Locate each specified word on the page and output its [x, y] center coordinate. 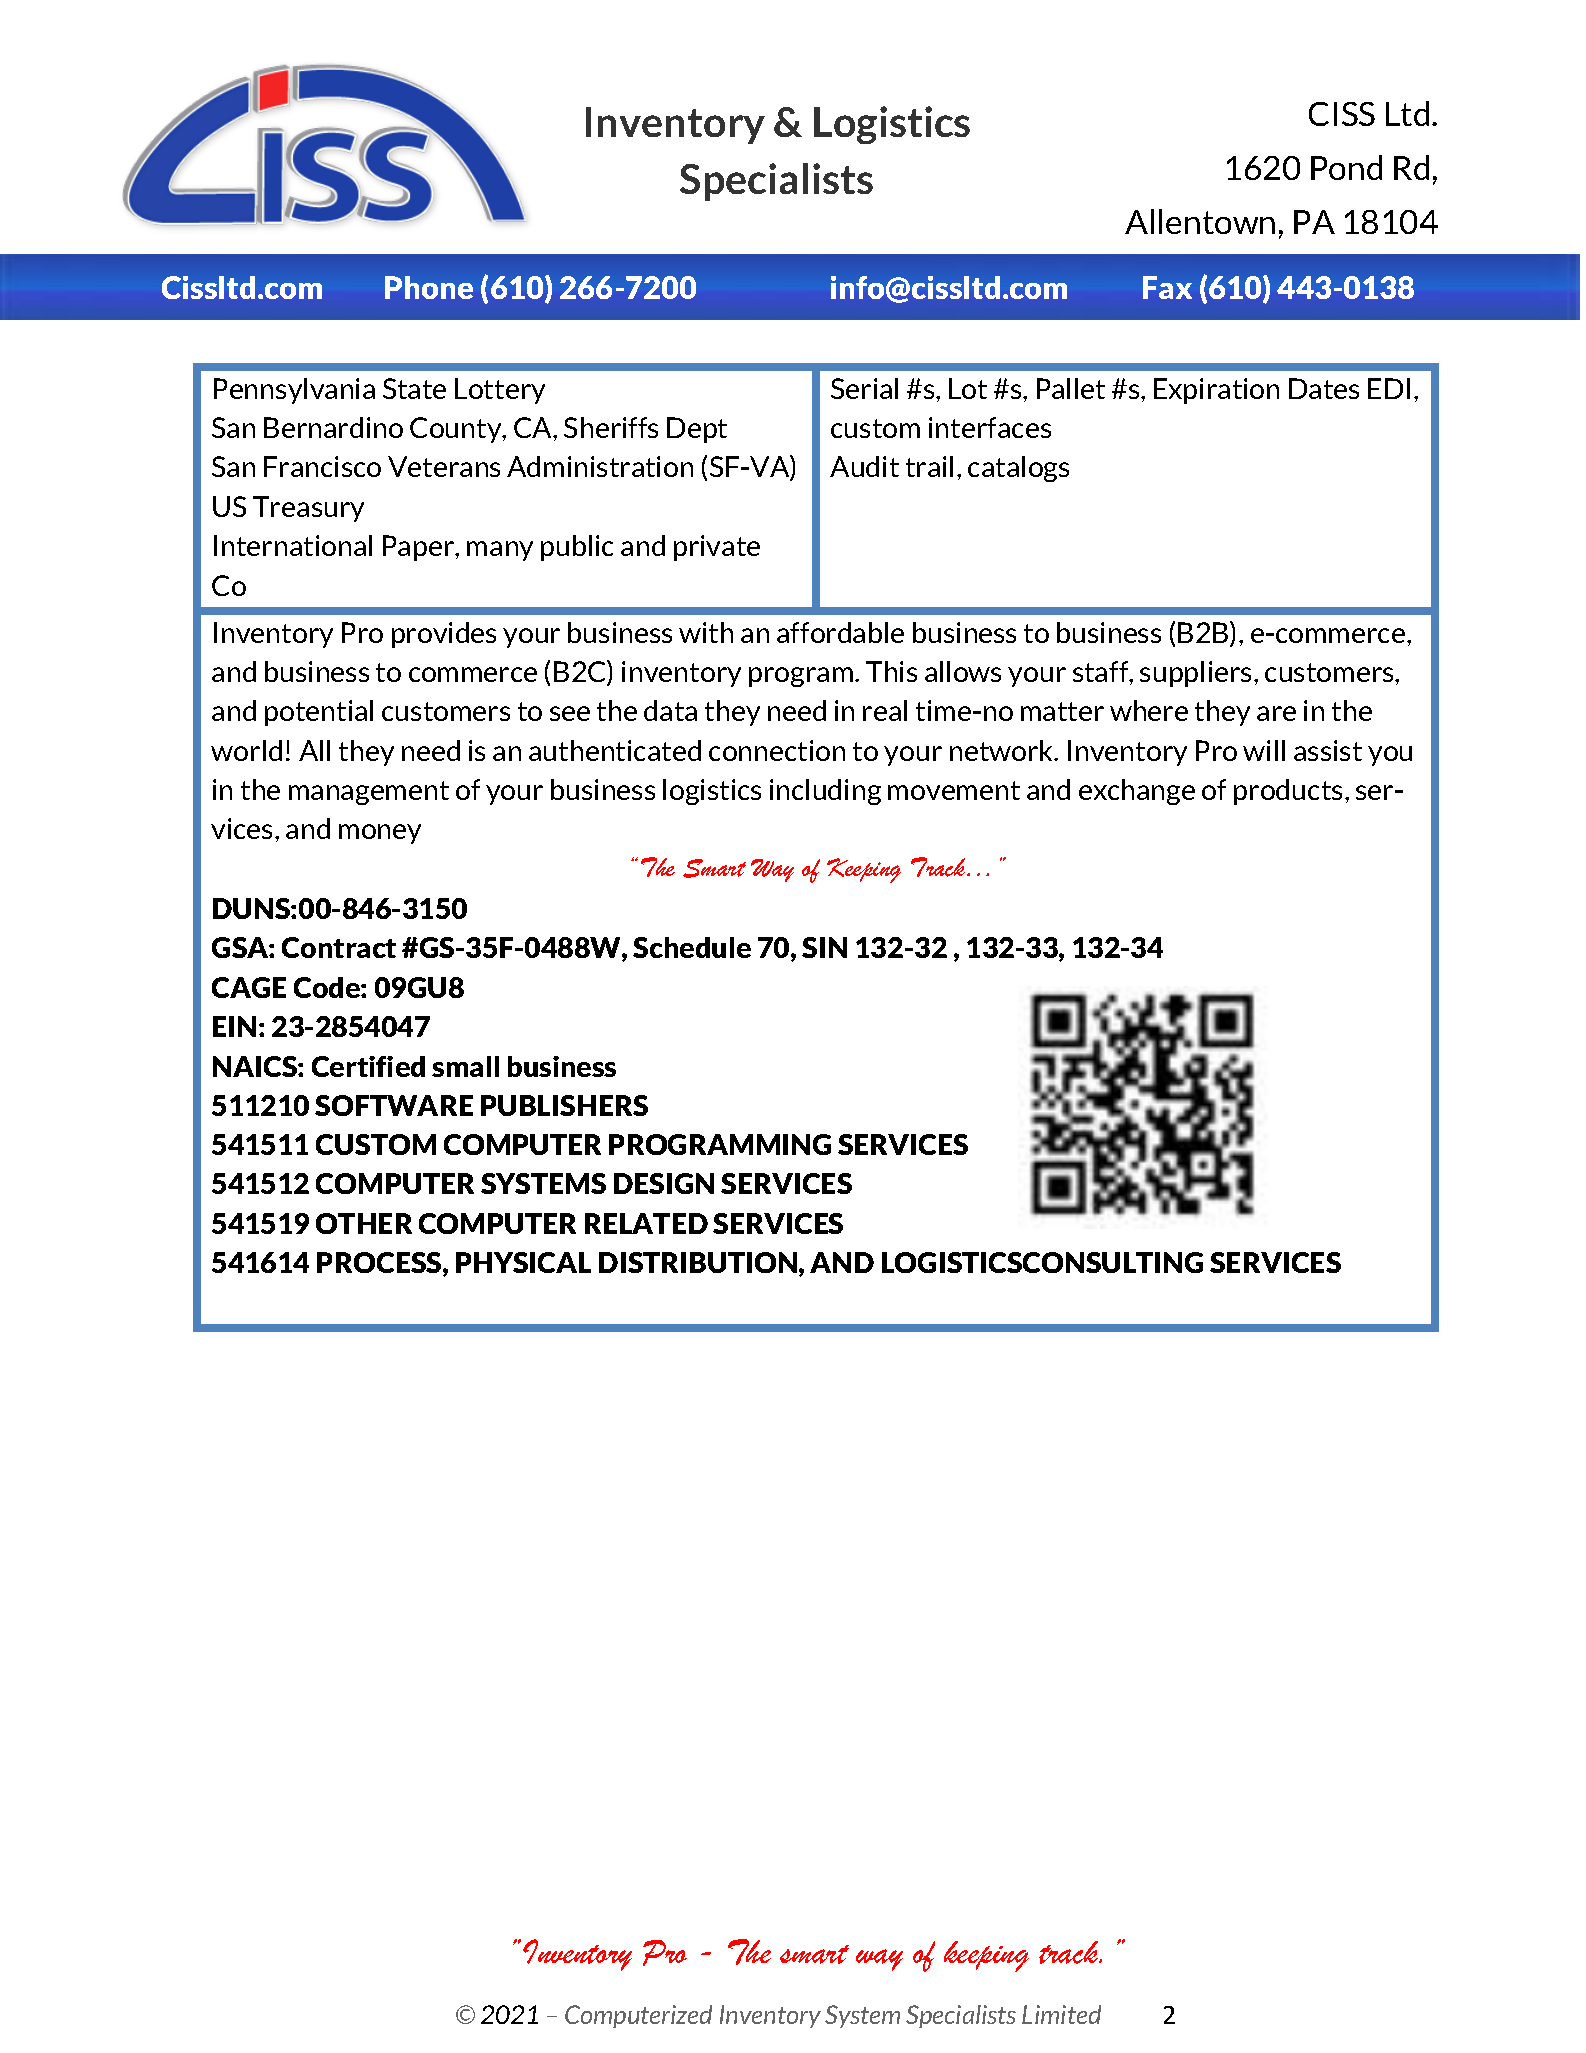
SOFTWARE [394, 1105]
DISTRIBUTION [698, 1262]
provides [444, 635]
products [1288, 792]
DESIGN [664, 1183]
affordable [840, 632]
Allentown [1200, 221]
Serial [864, 388]
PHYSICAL [523, 1262]
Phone [429, 287]
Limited [1061, 2014]
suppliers [1197, 674]
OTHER [364, 1223]
